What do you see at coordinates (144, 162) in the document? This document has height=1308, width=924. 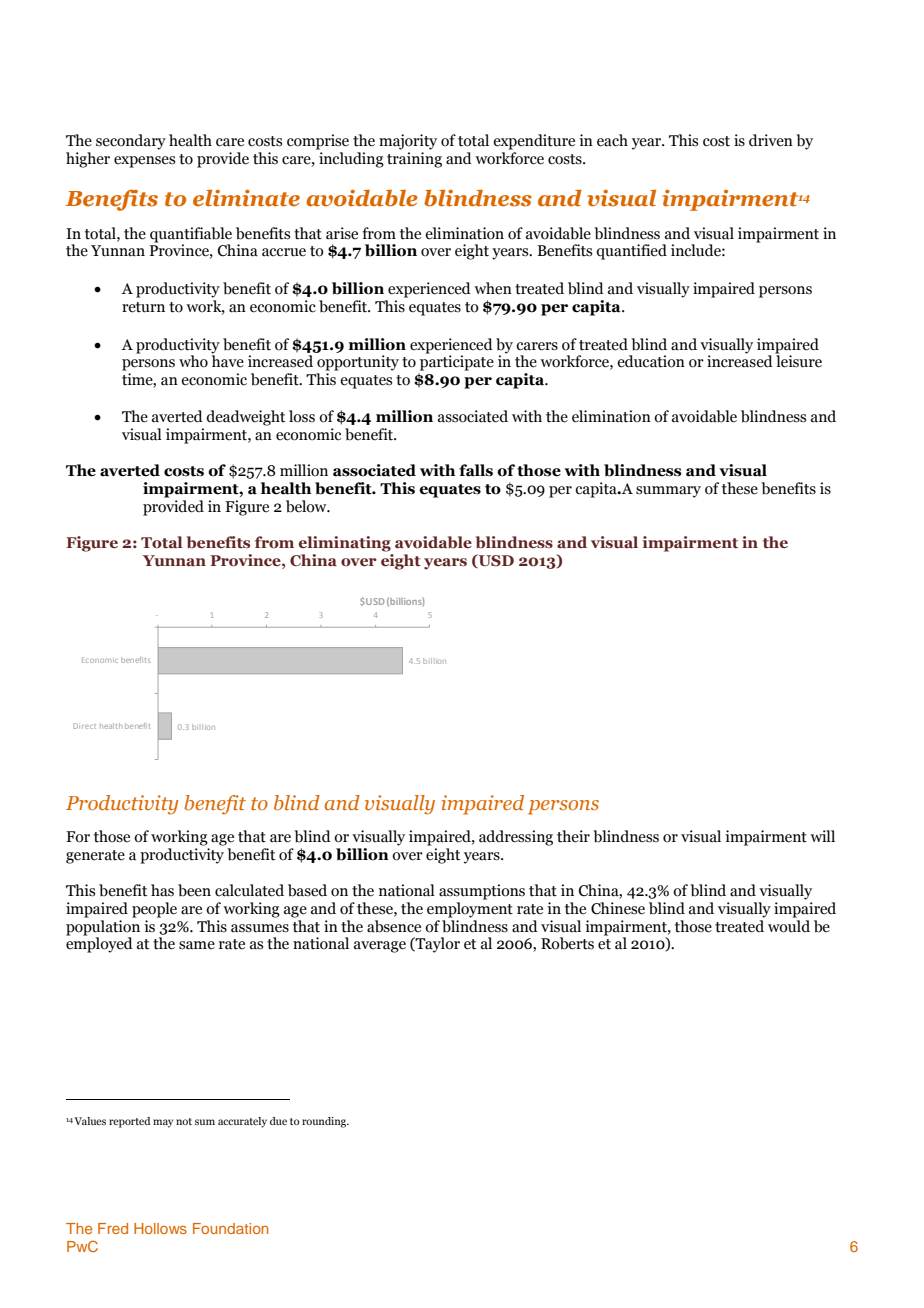 I see `expenses` at bounding box center [144, 162].
